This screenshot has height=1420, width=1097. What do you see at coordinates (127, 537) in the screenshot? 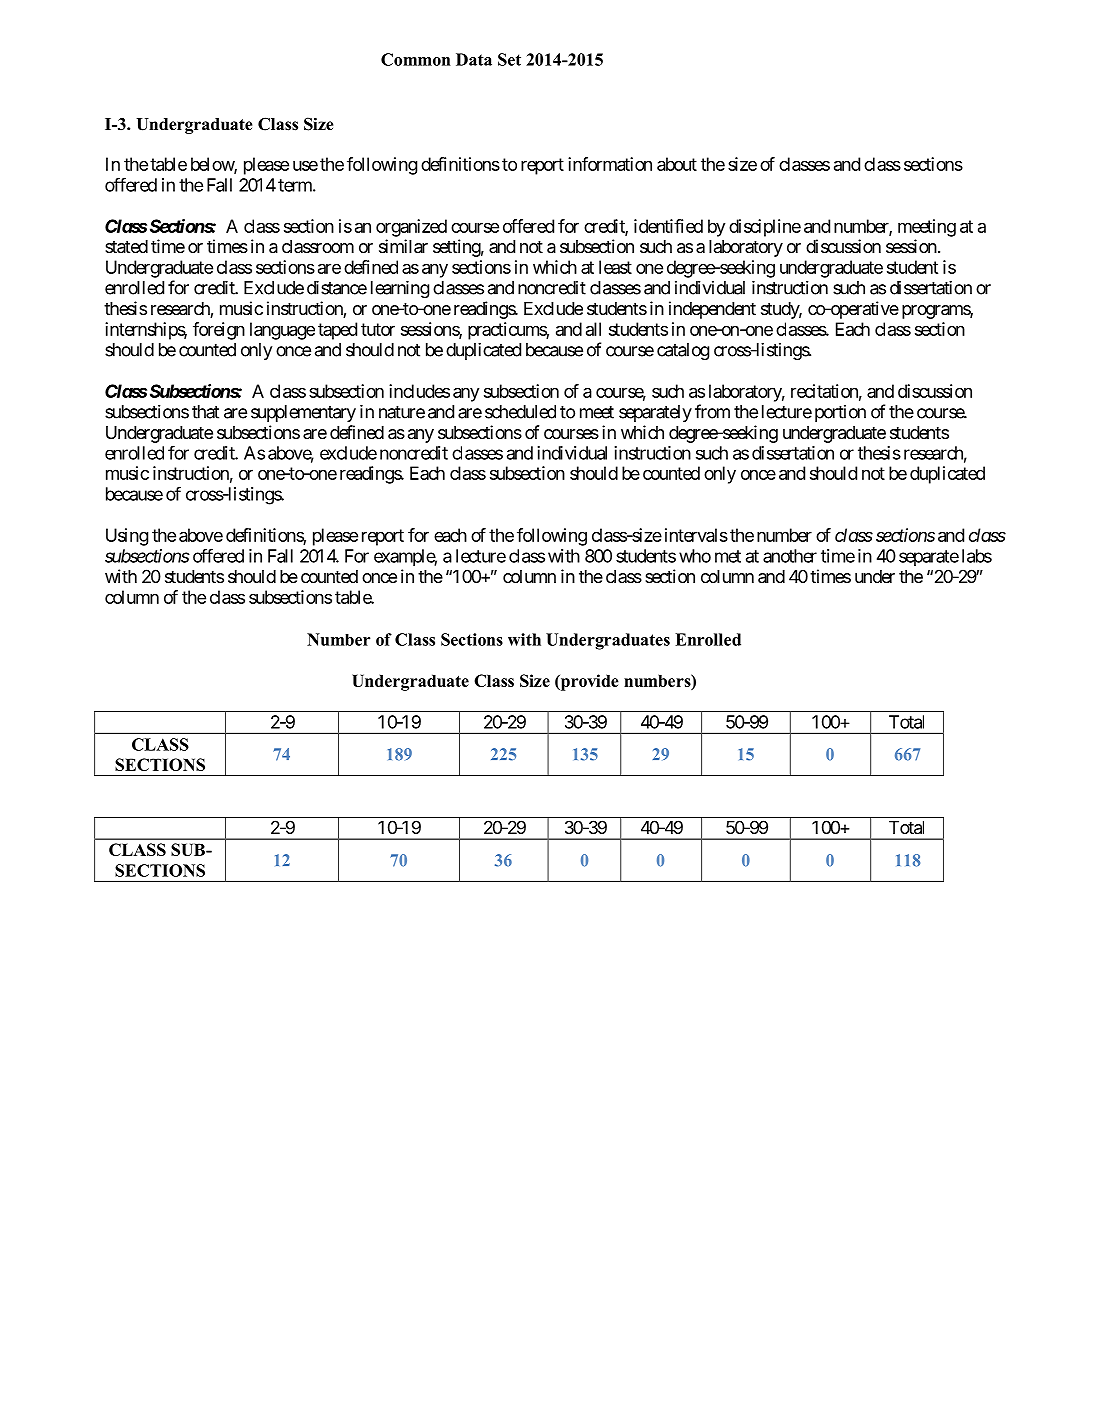
I see `Using` at bounding box center [127, 537].
